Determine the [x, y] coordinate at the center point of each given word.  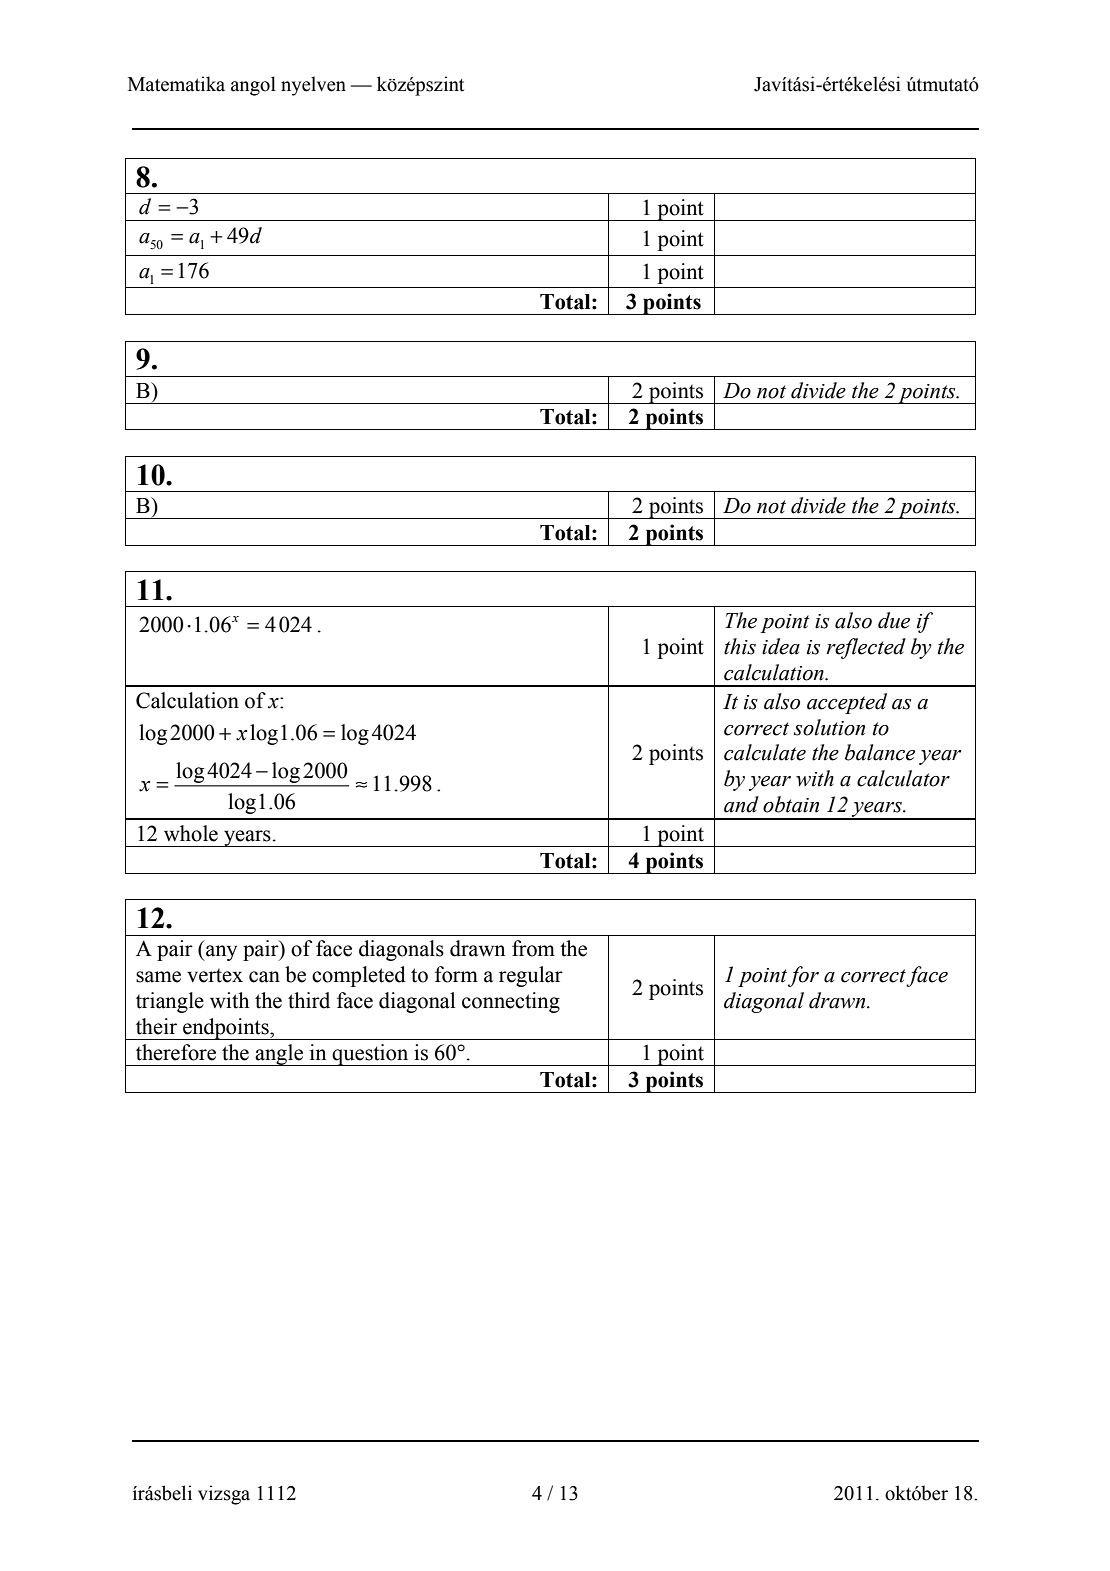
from [533, 948]
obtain [791, 804]
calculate [765, 752]
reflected [866, 648]
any [220, 953]
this [740, 646]
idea [781, 646]
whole [191, 833]
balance [880, 752]
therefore [176, 1052]
